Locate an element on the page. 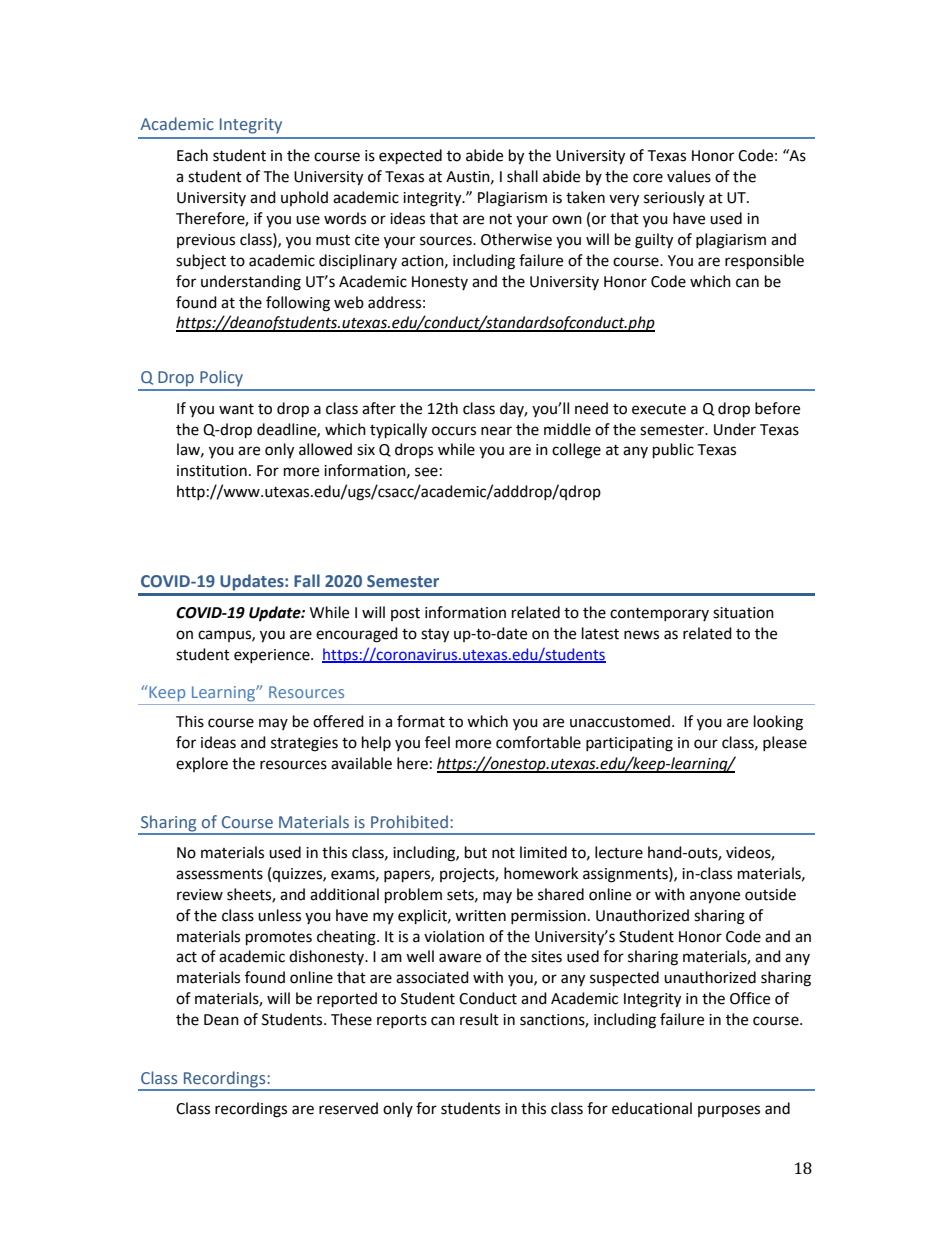 The width and height of the page is (952, 1233). see is located at coordinates (426, 472).
